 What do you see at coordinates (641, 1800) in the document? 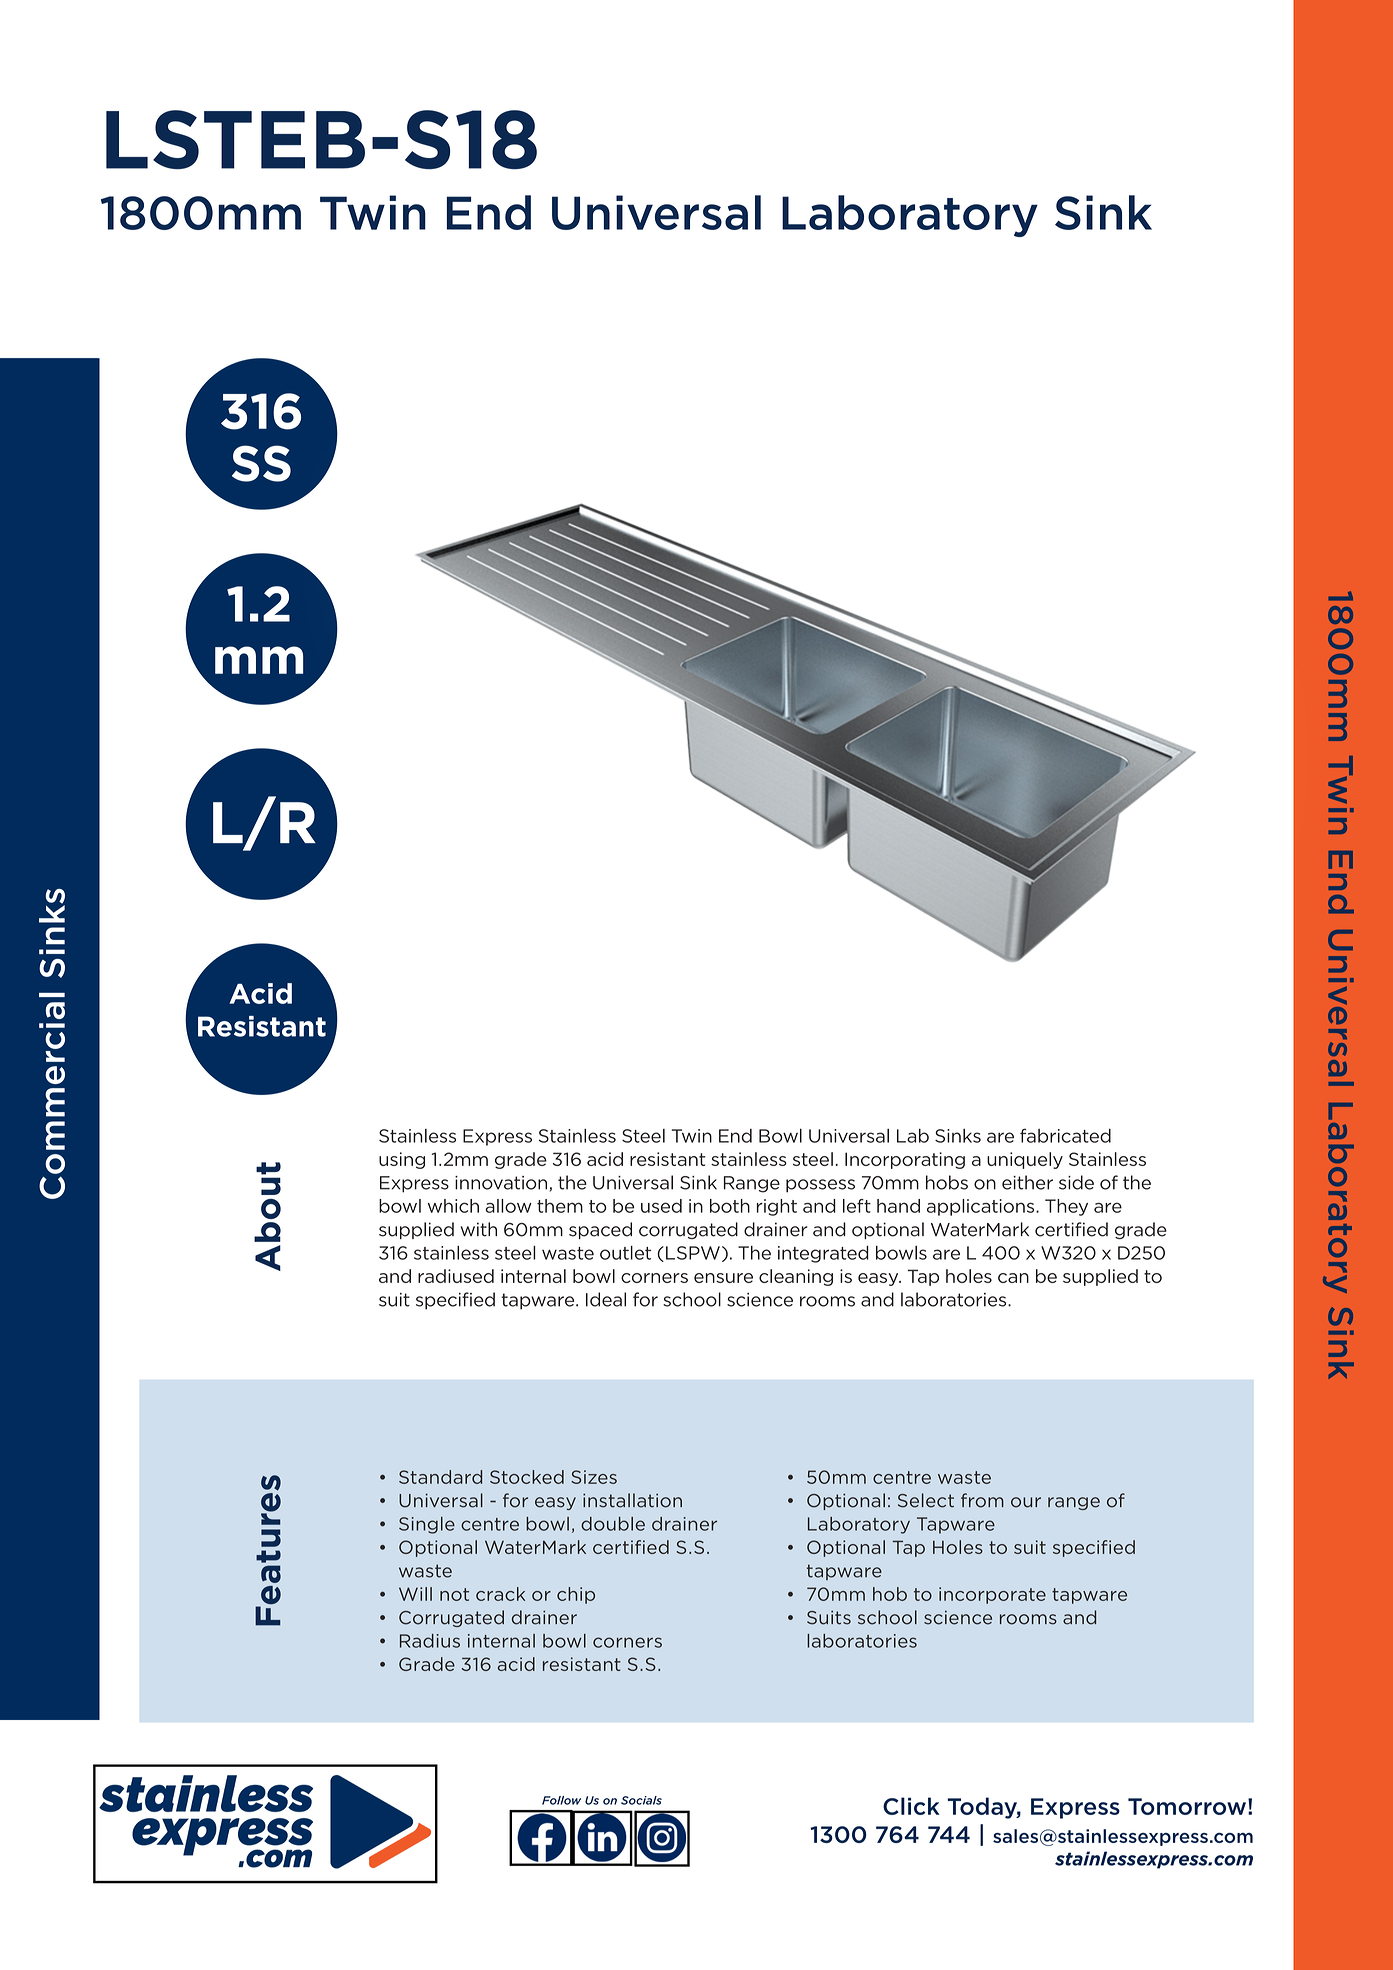
I see `Socials` at bounding box center [641, 1800].
